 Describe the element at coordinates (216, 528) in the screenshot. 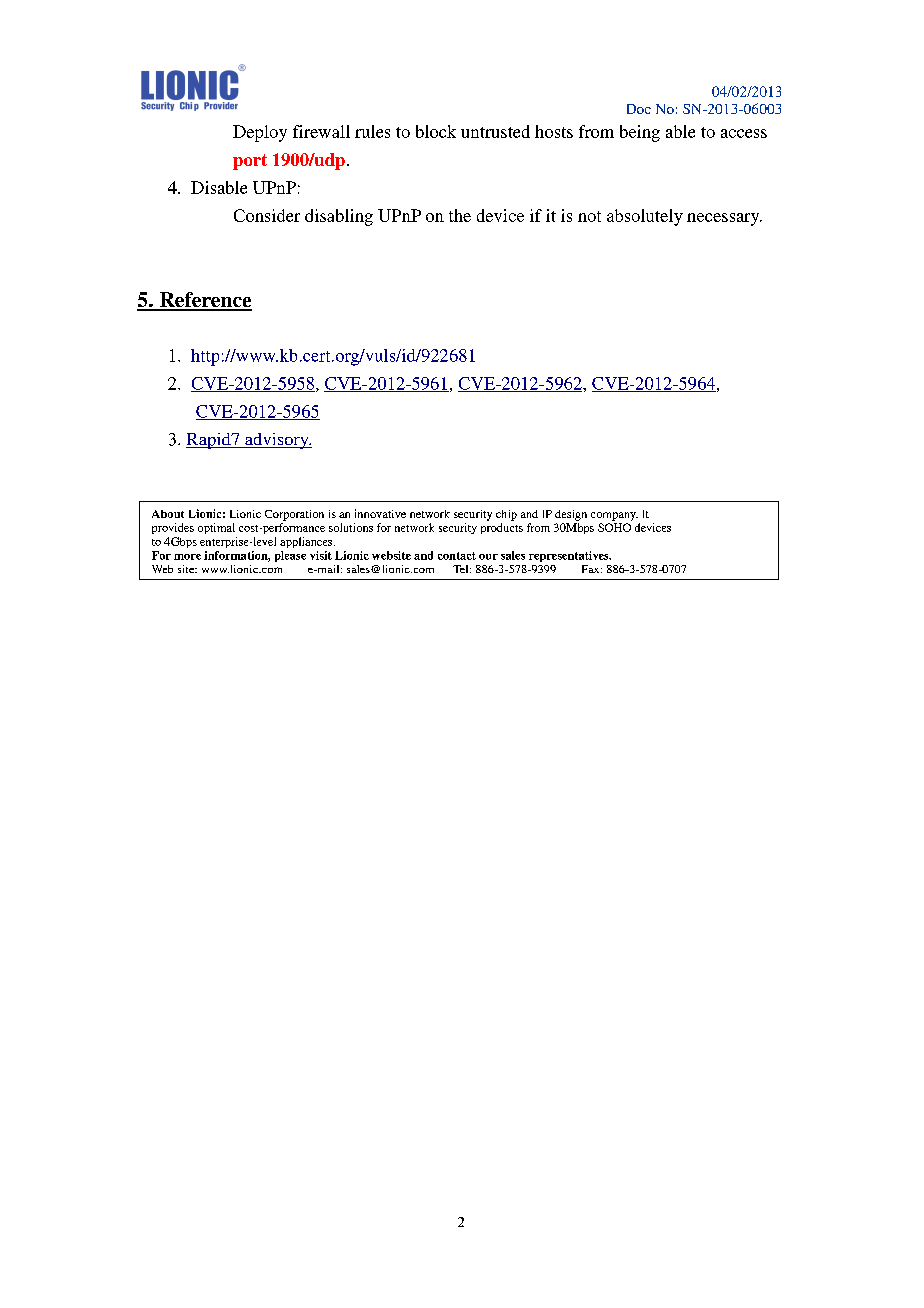

I see `optimal` at that location.
